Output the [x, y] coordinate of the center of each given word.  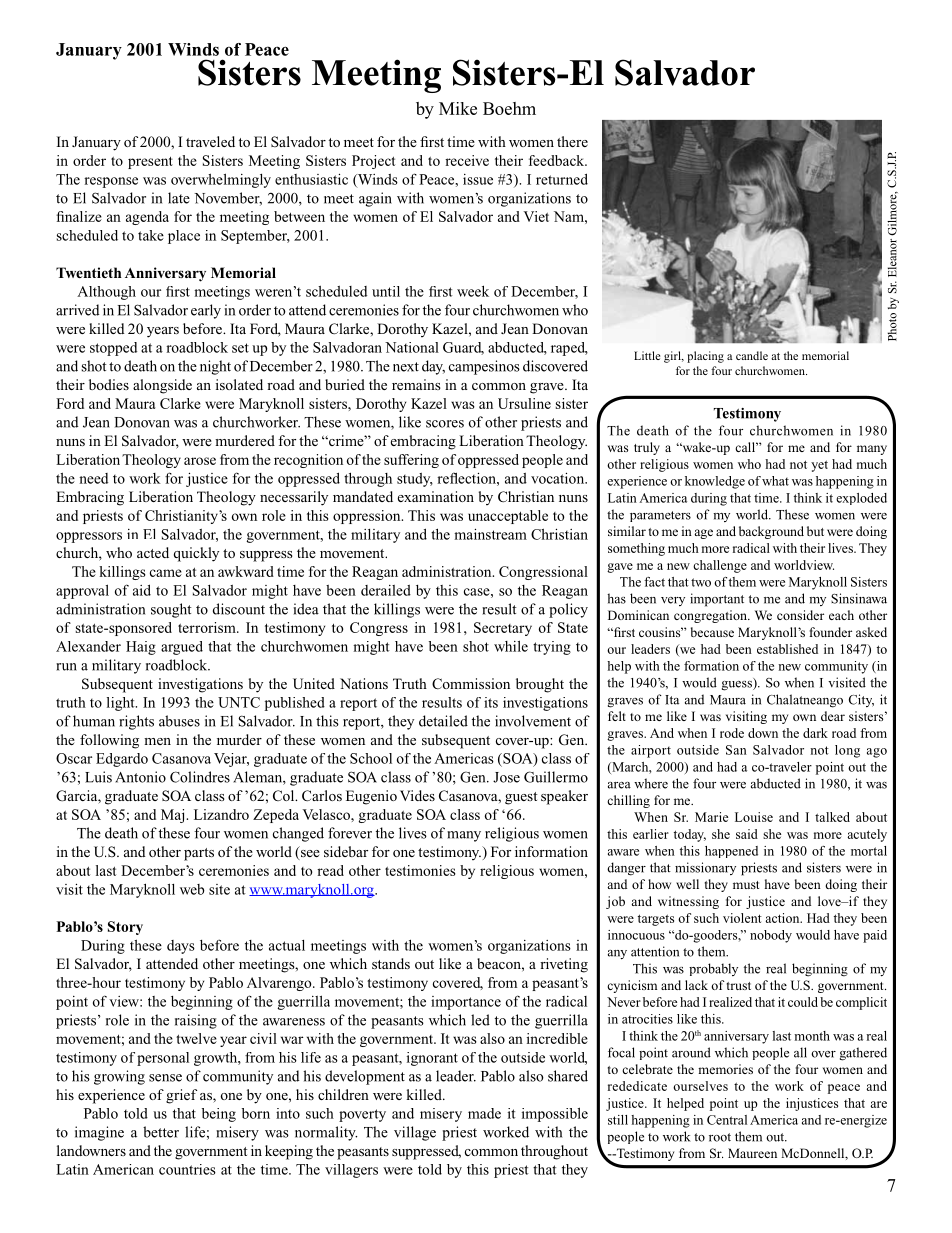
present [150, 163]
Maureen [752, 1153]
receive [467, 160]
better [161, 1132]
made [484, 1113]
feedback [558, 160]
